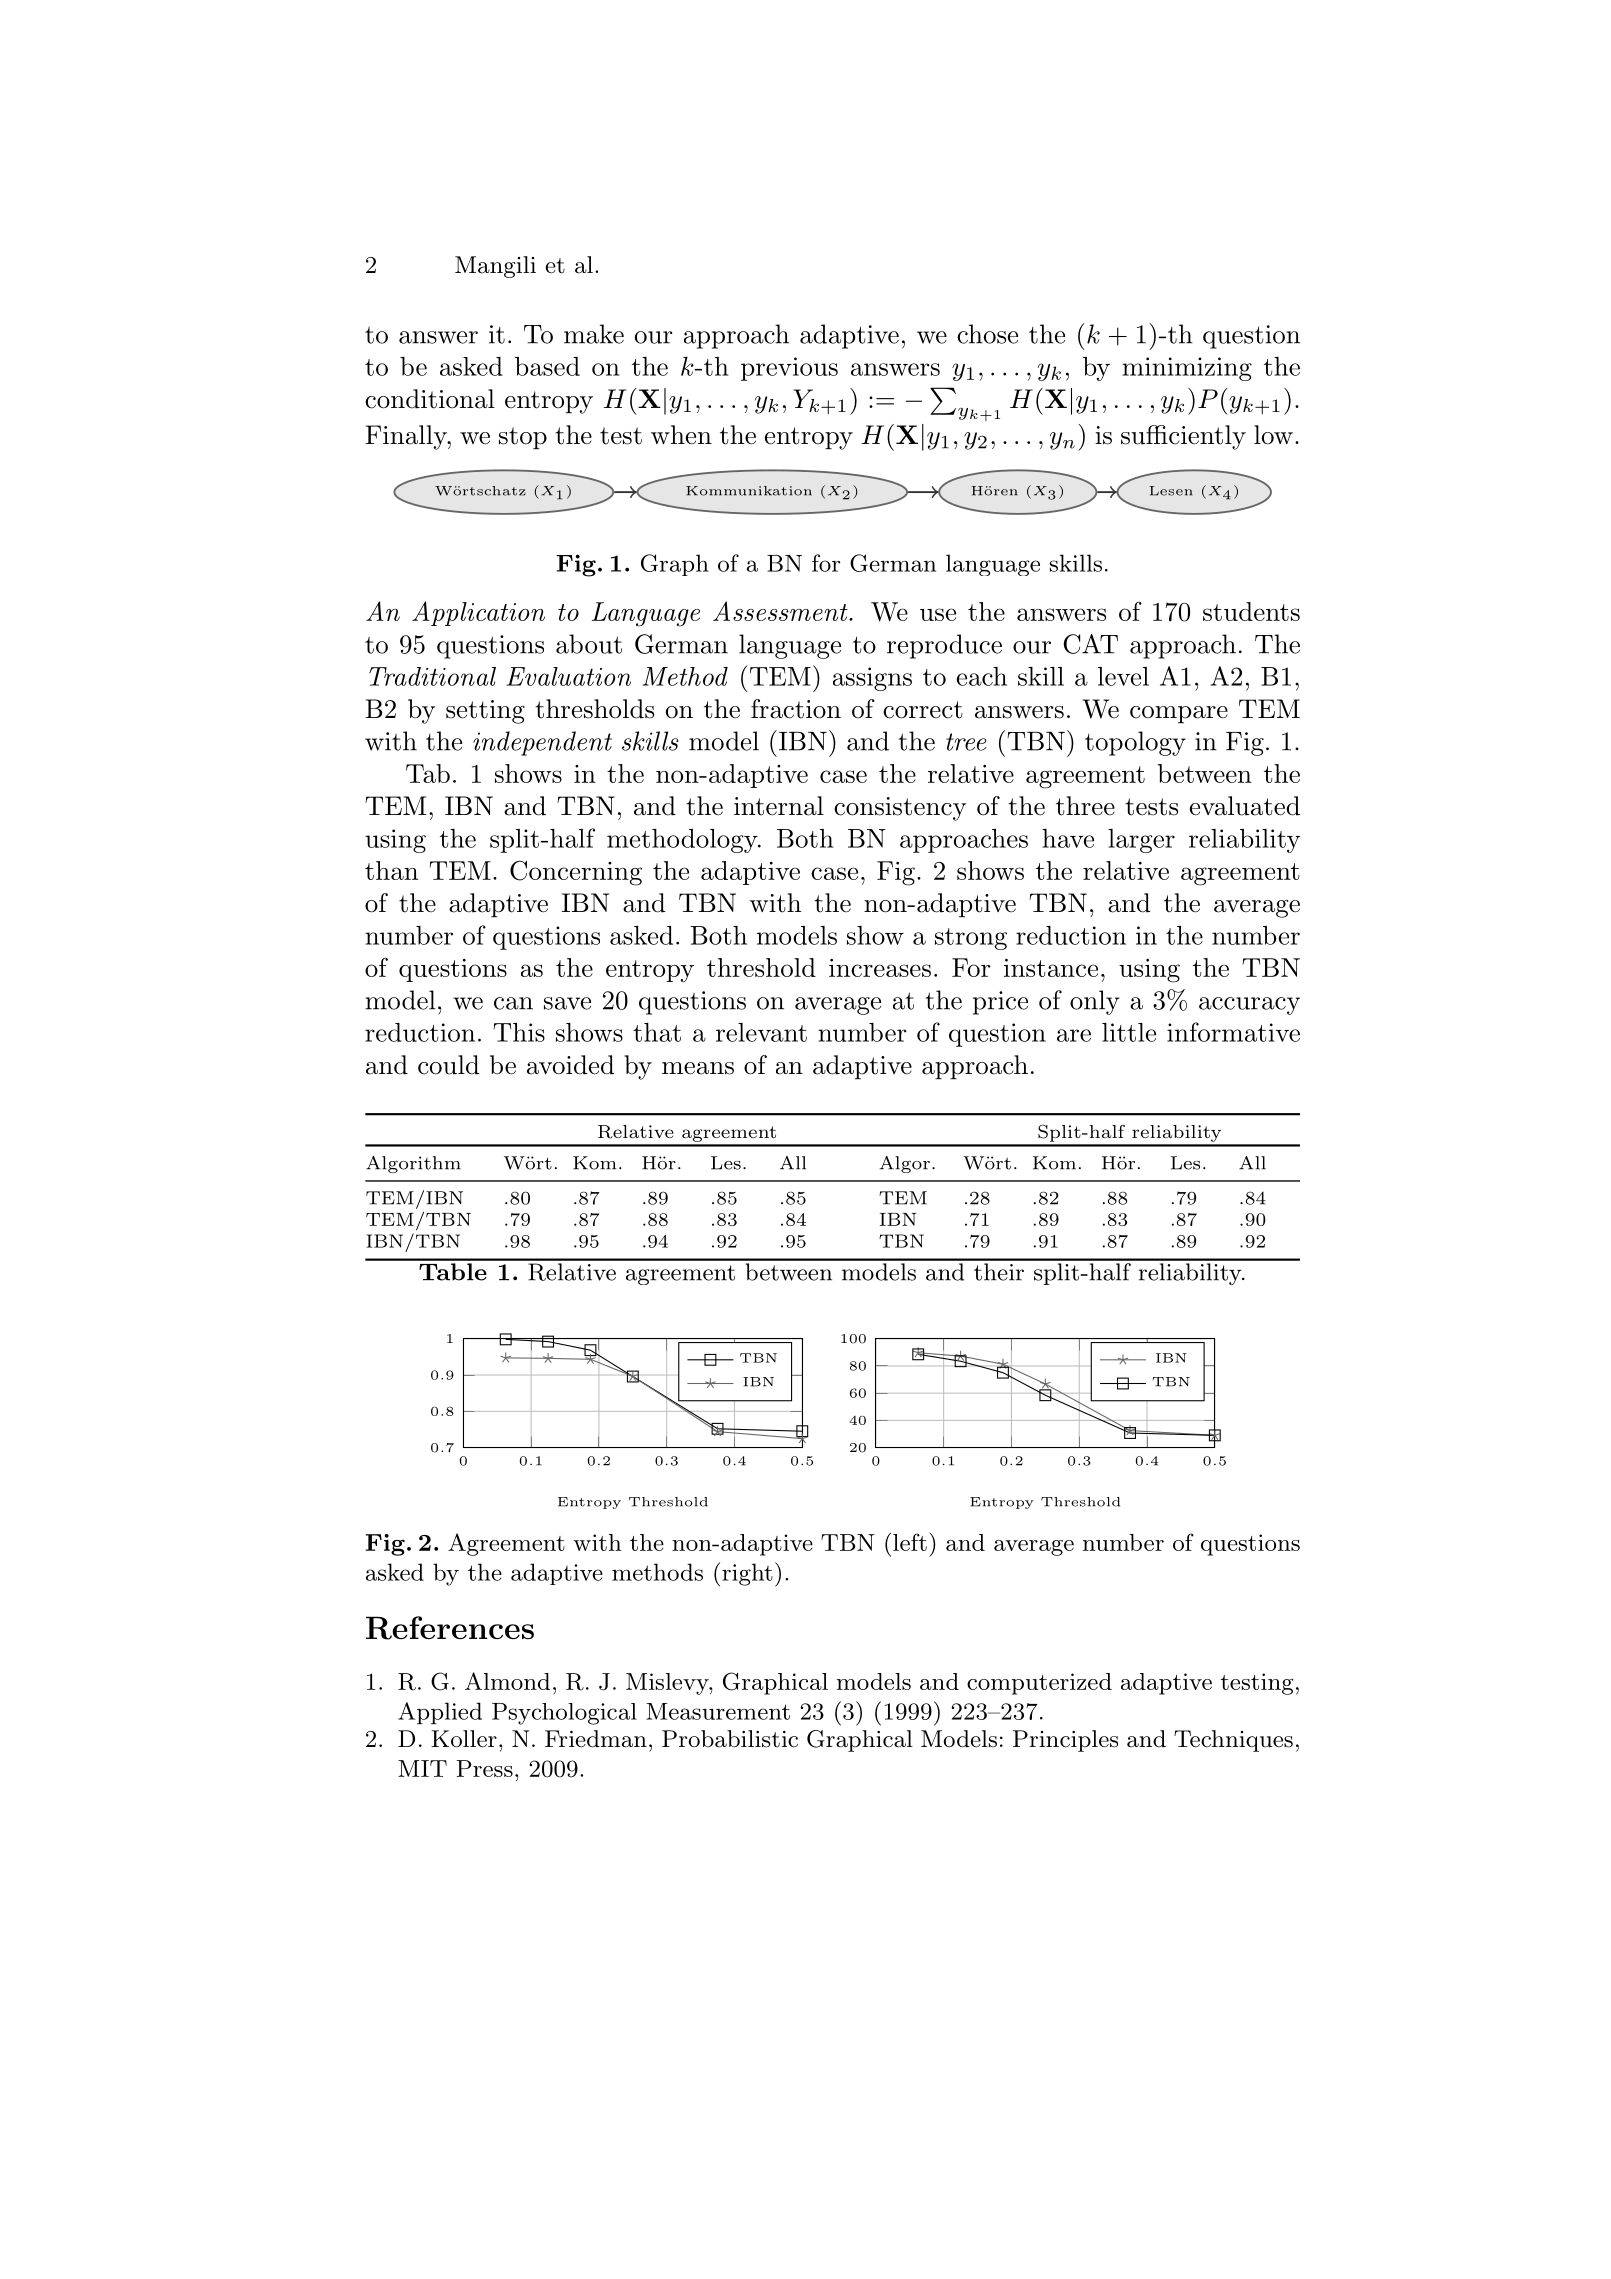 This document has height=2279, width=1611. What do you see at coordinates (464, 1739) in the document?
I see `Koller` at bounding box center [464, 1739].
